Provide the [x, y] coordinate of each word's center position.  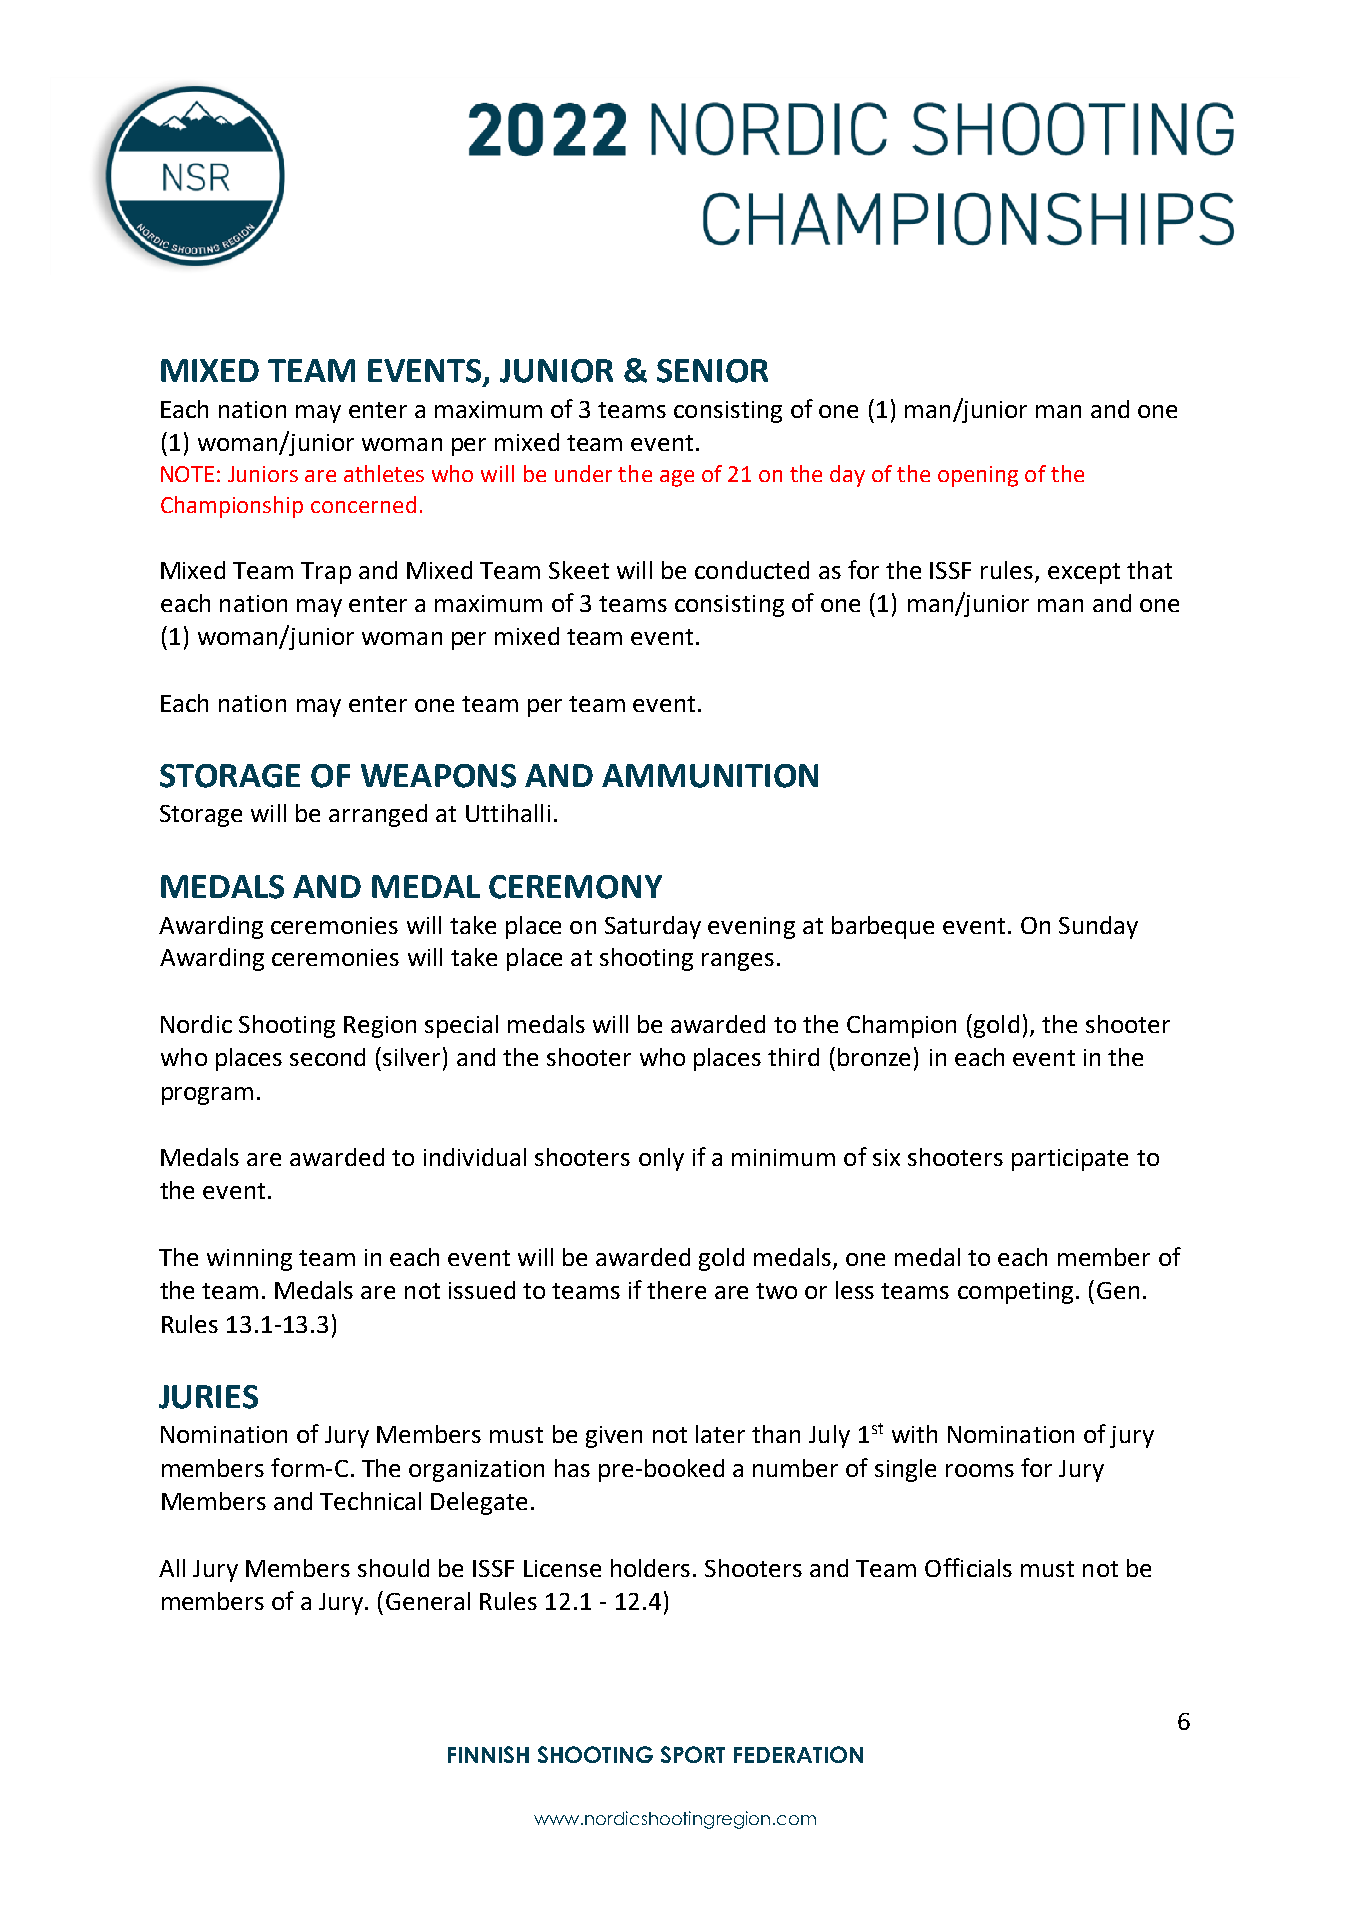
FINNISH [488, 1754]
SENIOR [712, 371]
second [327, 1057]
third [793, 1057]
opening [978, 476]
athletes [384, 473]
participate [1070, 1160]
